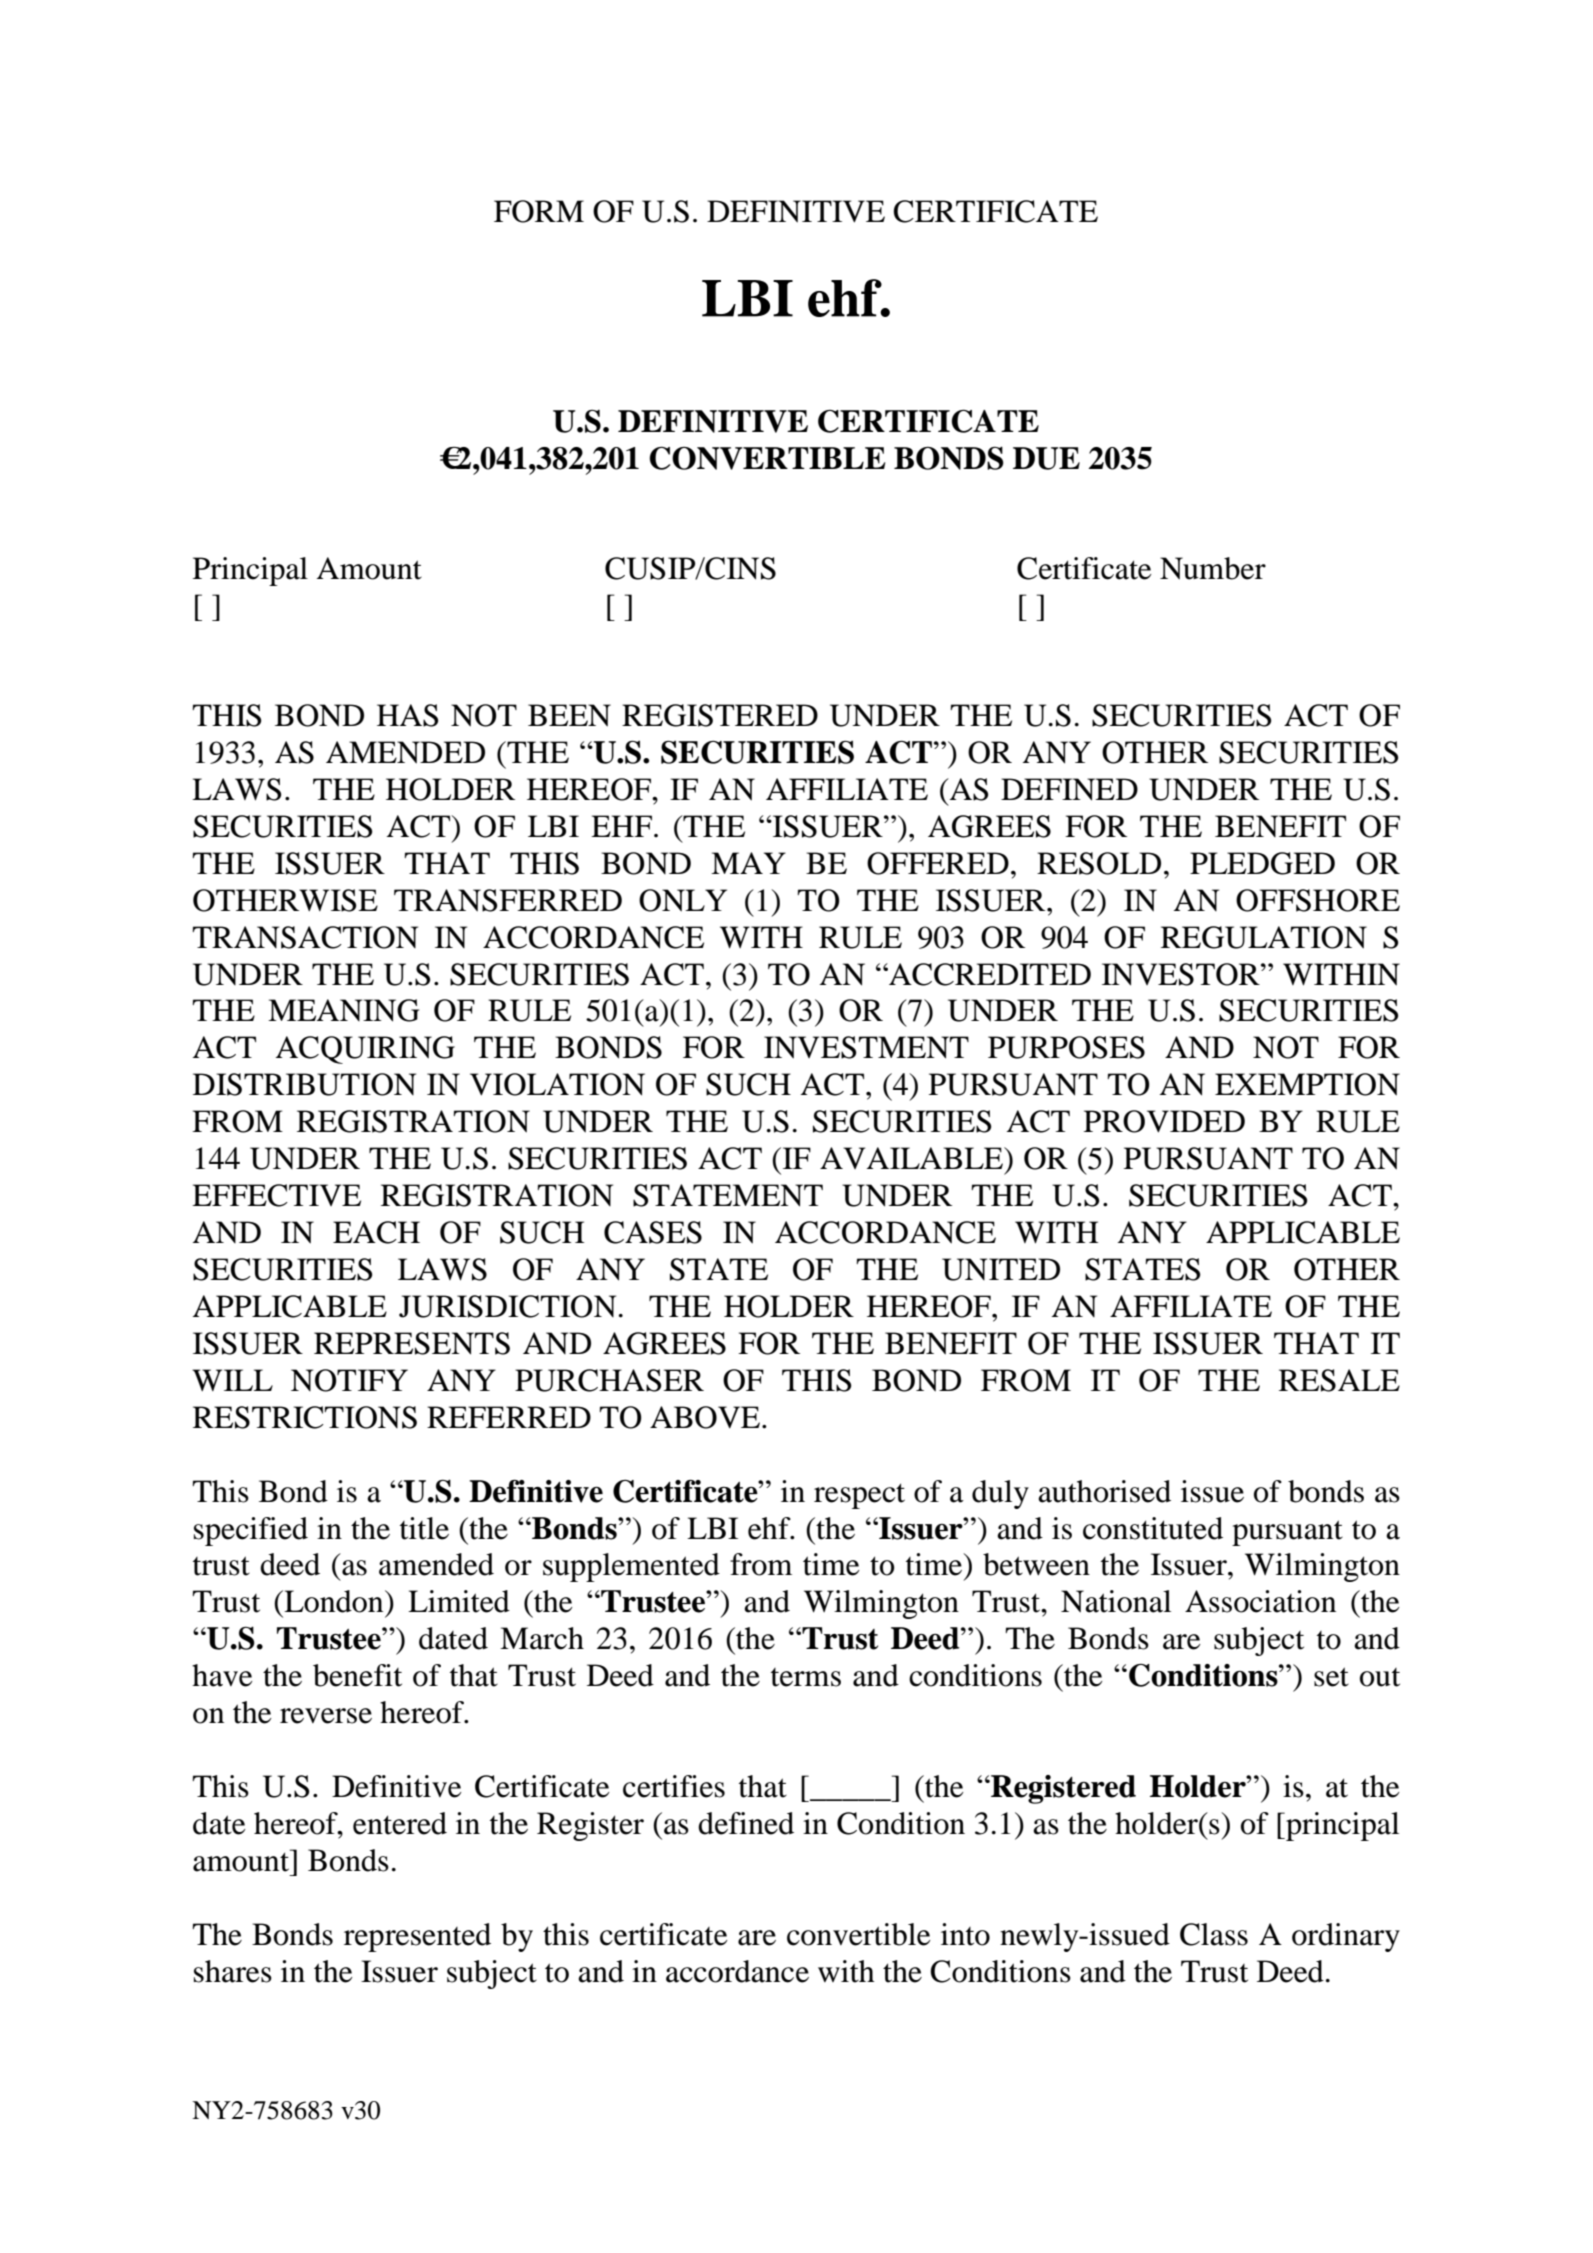 The width and height of the screenshot is (1593, 2253). What do you see at coordinates (705, 1417) in the screenshot?
I see `ABOVE` at bounding box center [705, 1417].
